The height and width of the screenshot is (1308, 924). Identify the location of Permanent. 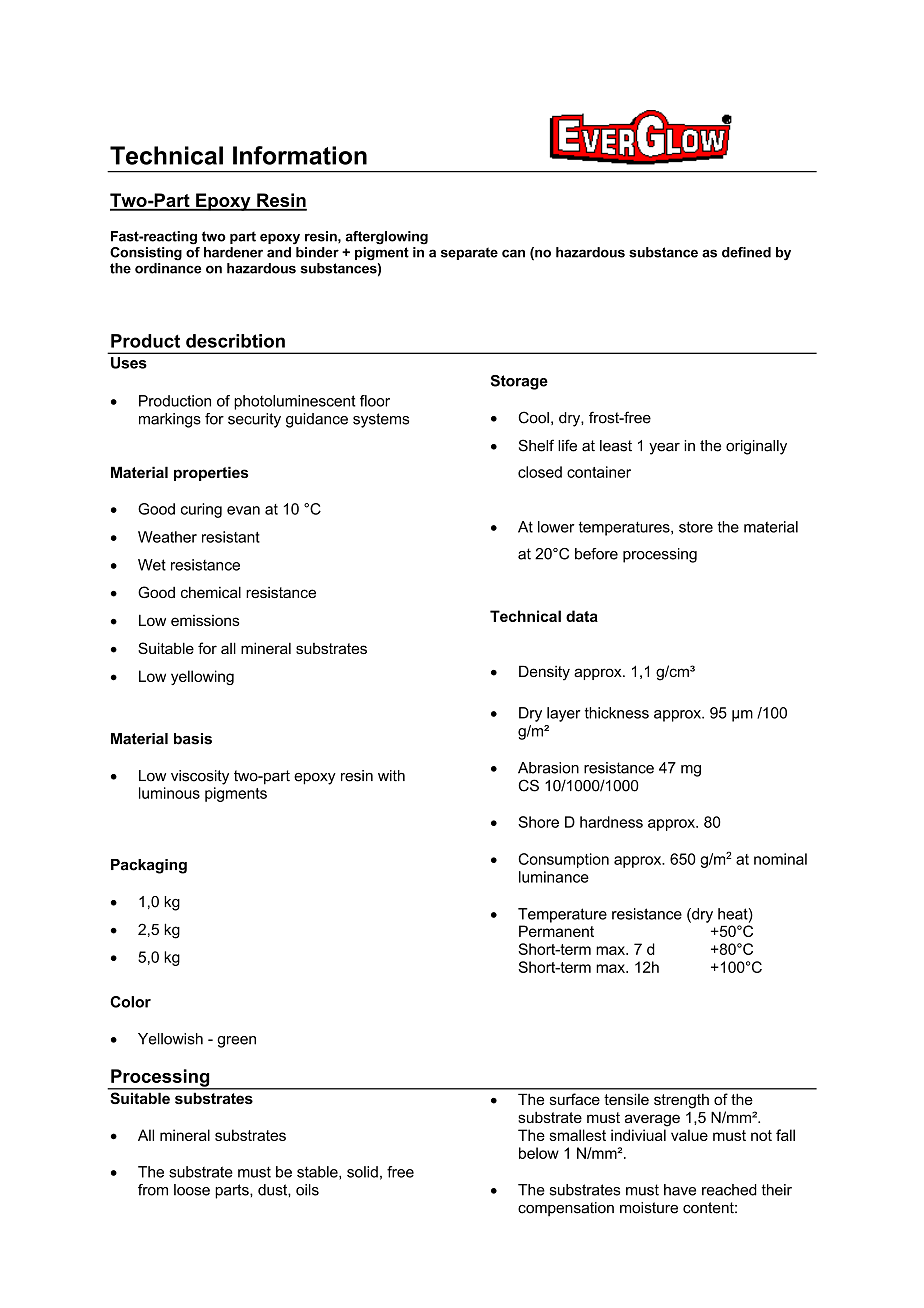
(556, 931).
